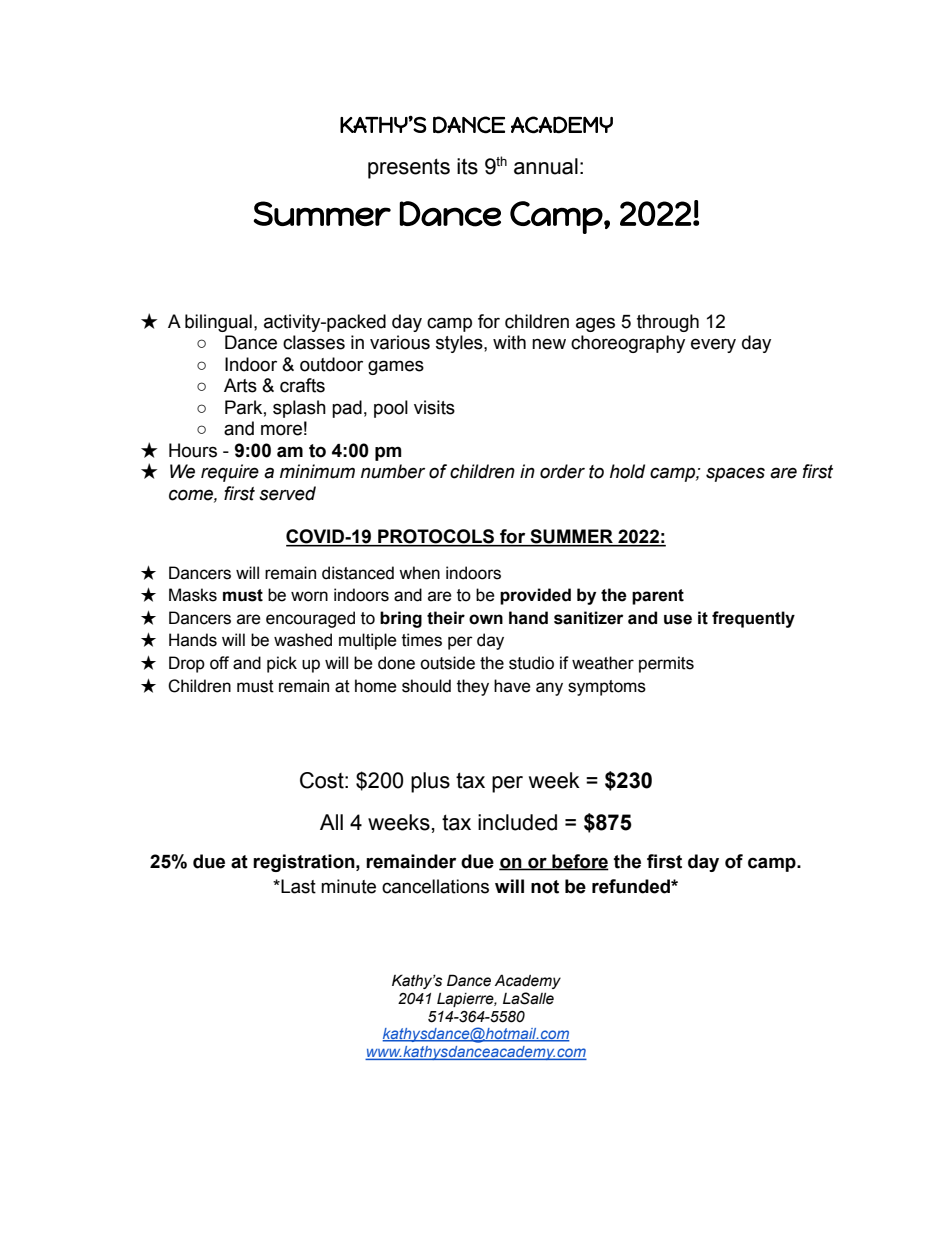 This screenshot has height=1233, width=952. Describe the element at coordinates (436, 537) in the screenshot. I see `PROTOCOLS` at that location.
